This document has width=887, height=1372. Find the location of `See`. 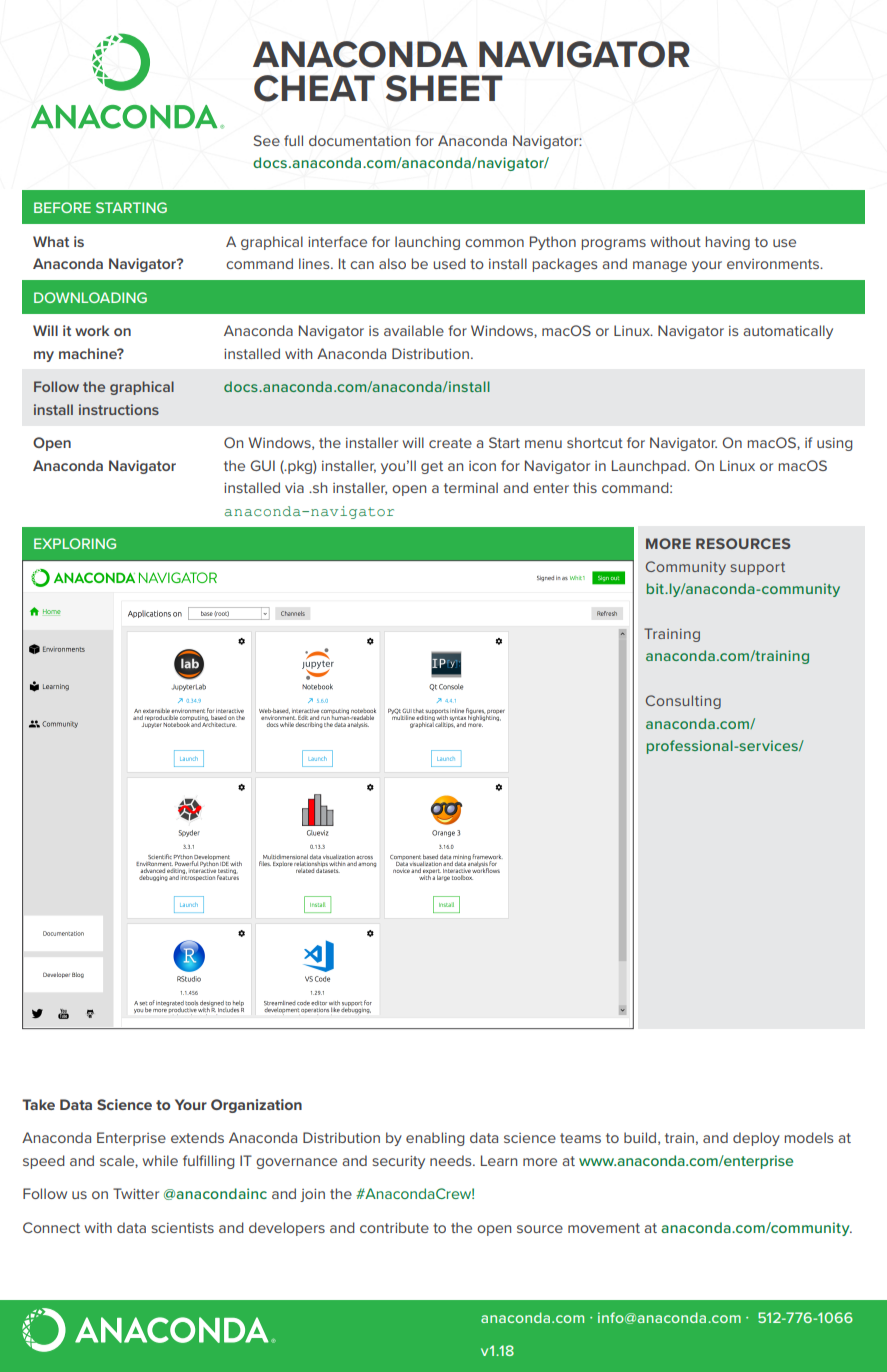

See is located at coordinates (266, 140).
